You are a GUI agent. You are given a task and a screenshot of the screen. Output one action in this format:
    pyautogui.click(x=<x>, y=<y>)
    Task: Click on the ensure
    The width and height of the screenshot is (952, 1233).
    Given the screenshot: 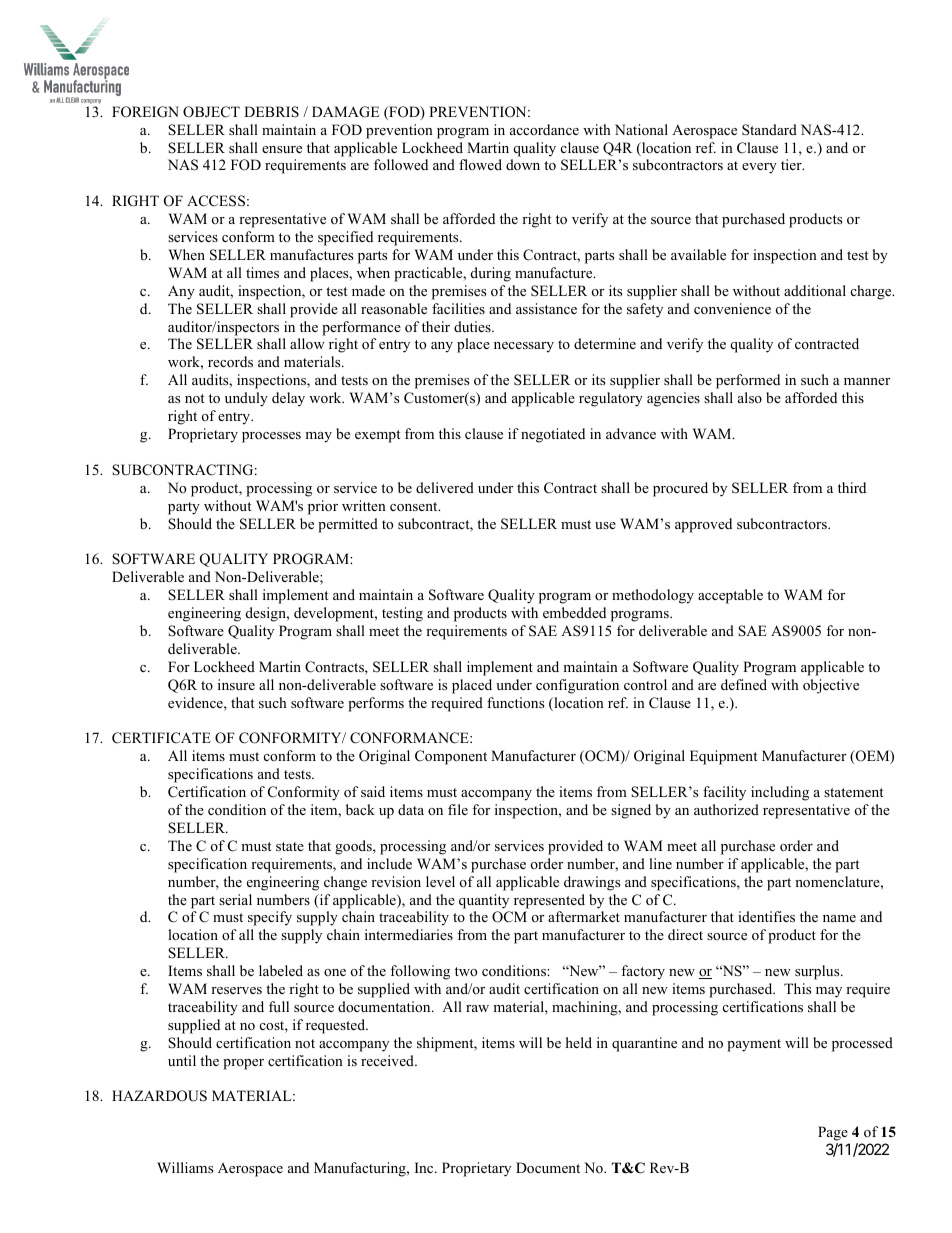 What is the action you would take?
    pyautogui.click(x=282, y=149)
